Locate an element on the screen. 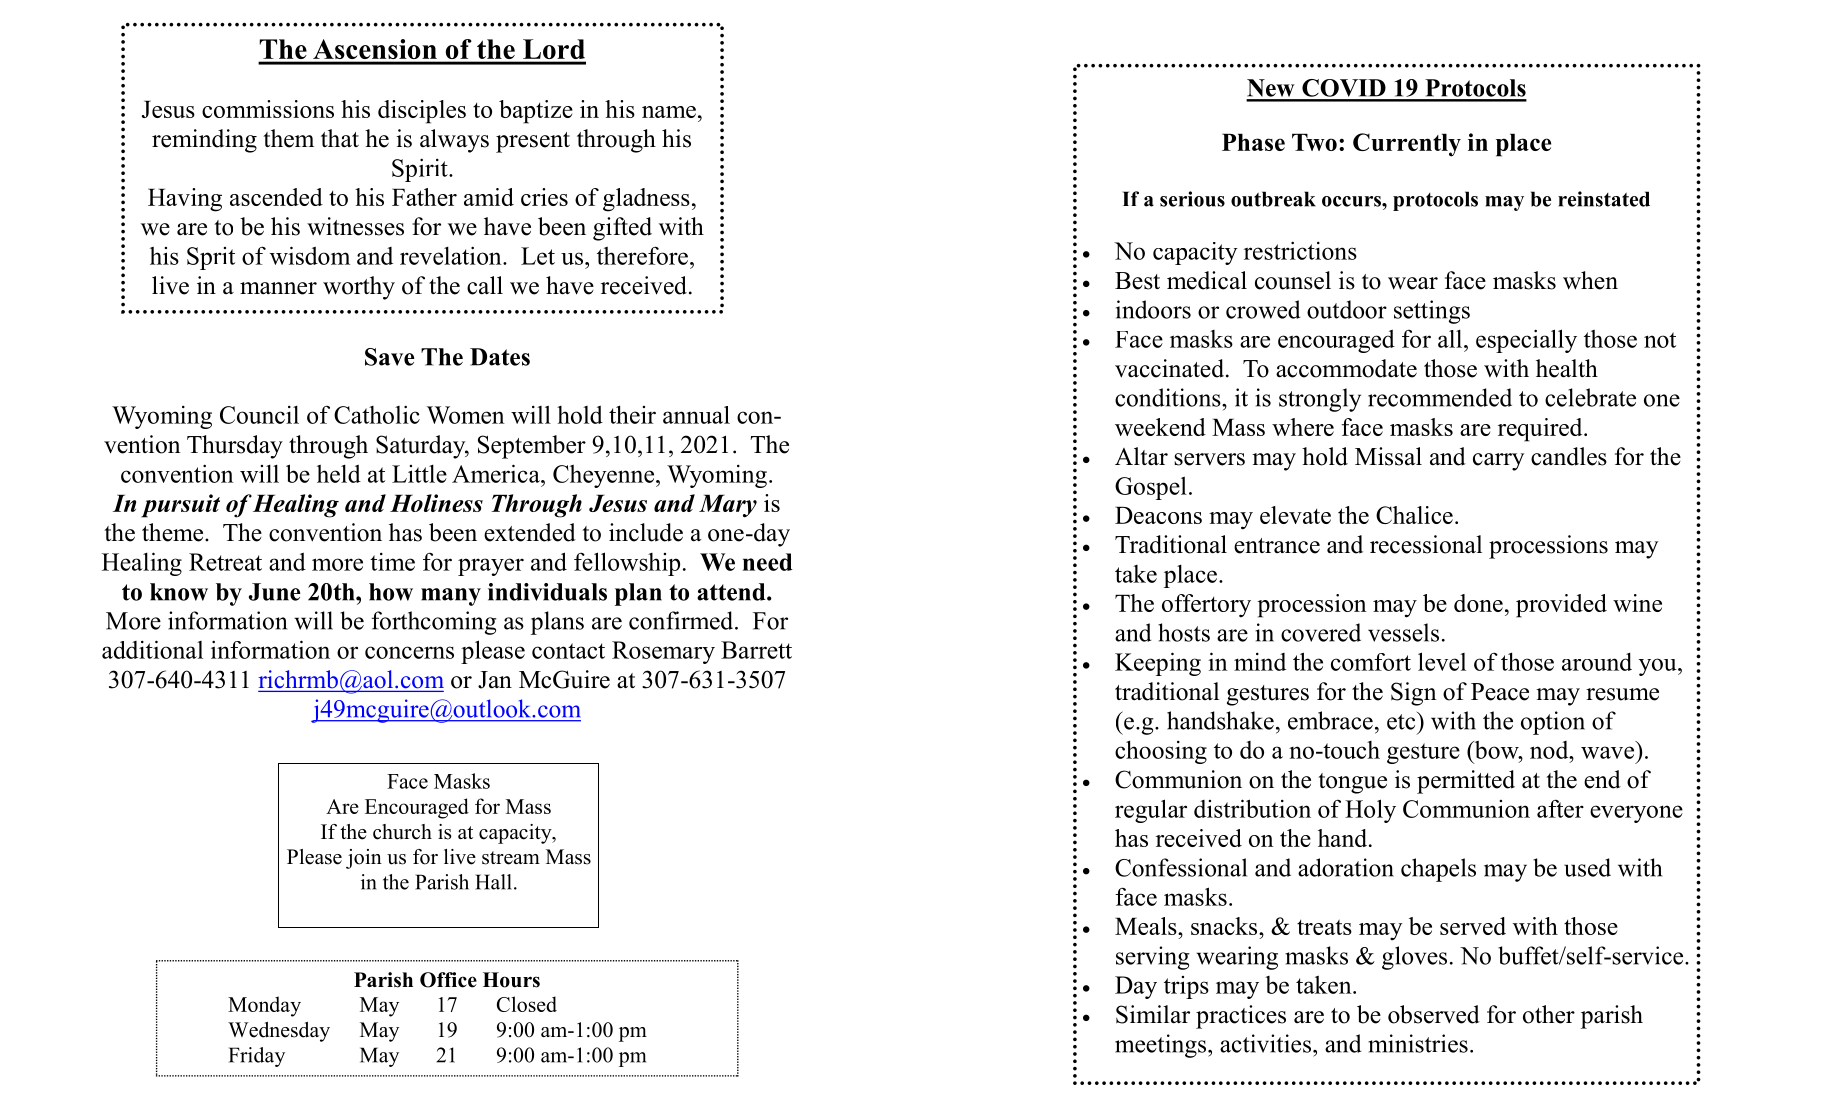 The height and width of the screenshot is (1116, 1838). other is located at coordinates (1549, 1014).
